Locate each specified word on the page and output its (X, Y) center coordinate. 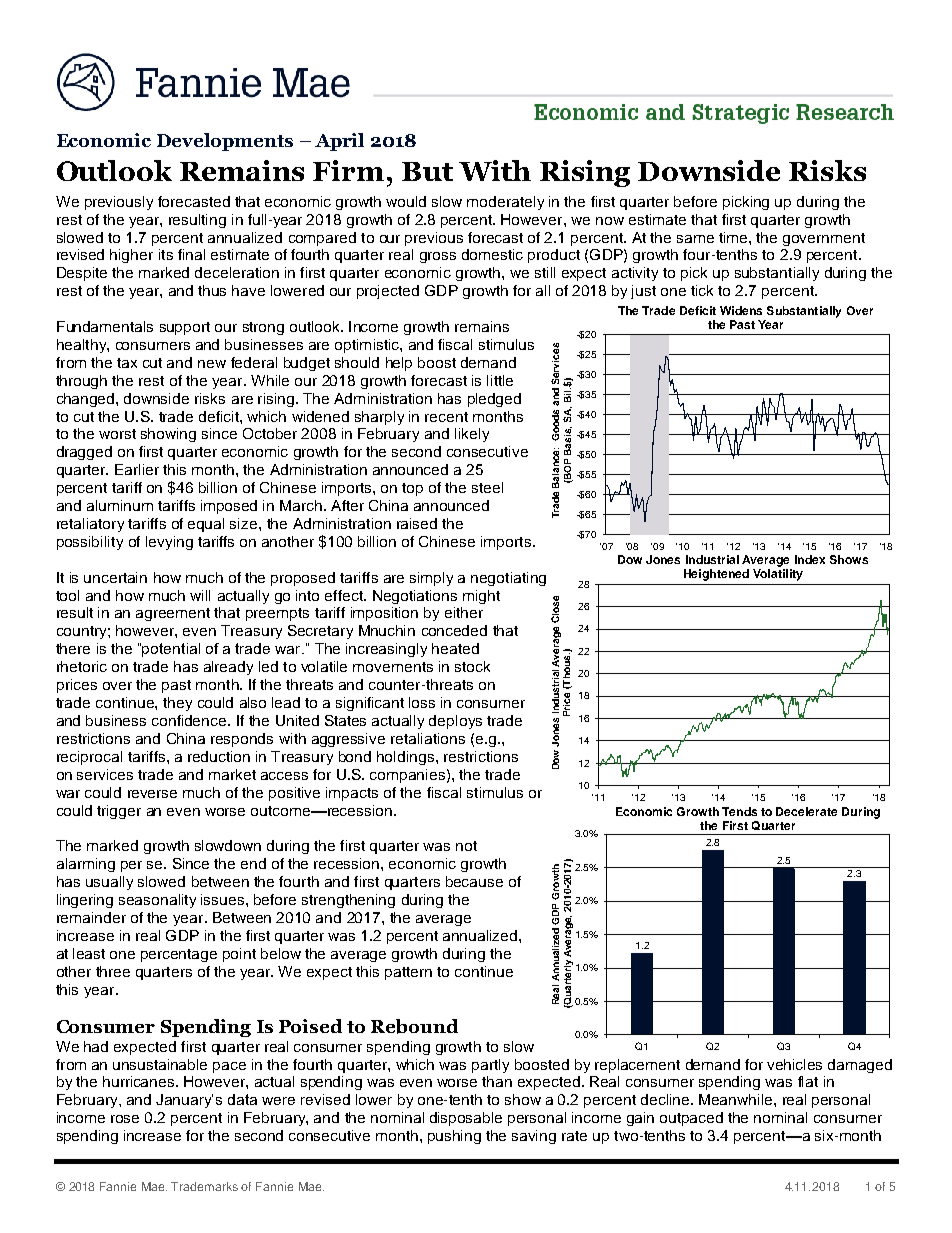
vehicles (794, 1064)
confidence (190, 720)
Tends (739, 811)
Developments (225, 142)
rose (125, 1119)
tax (127, 363)
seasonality (157, 901)
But (427, 171)
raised (417, 523)
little (500, 380)
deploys (455, 722)
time (734, 237)
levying (169, 543)
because (474, 881)
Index (810, 559)
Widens (741, 310)
